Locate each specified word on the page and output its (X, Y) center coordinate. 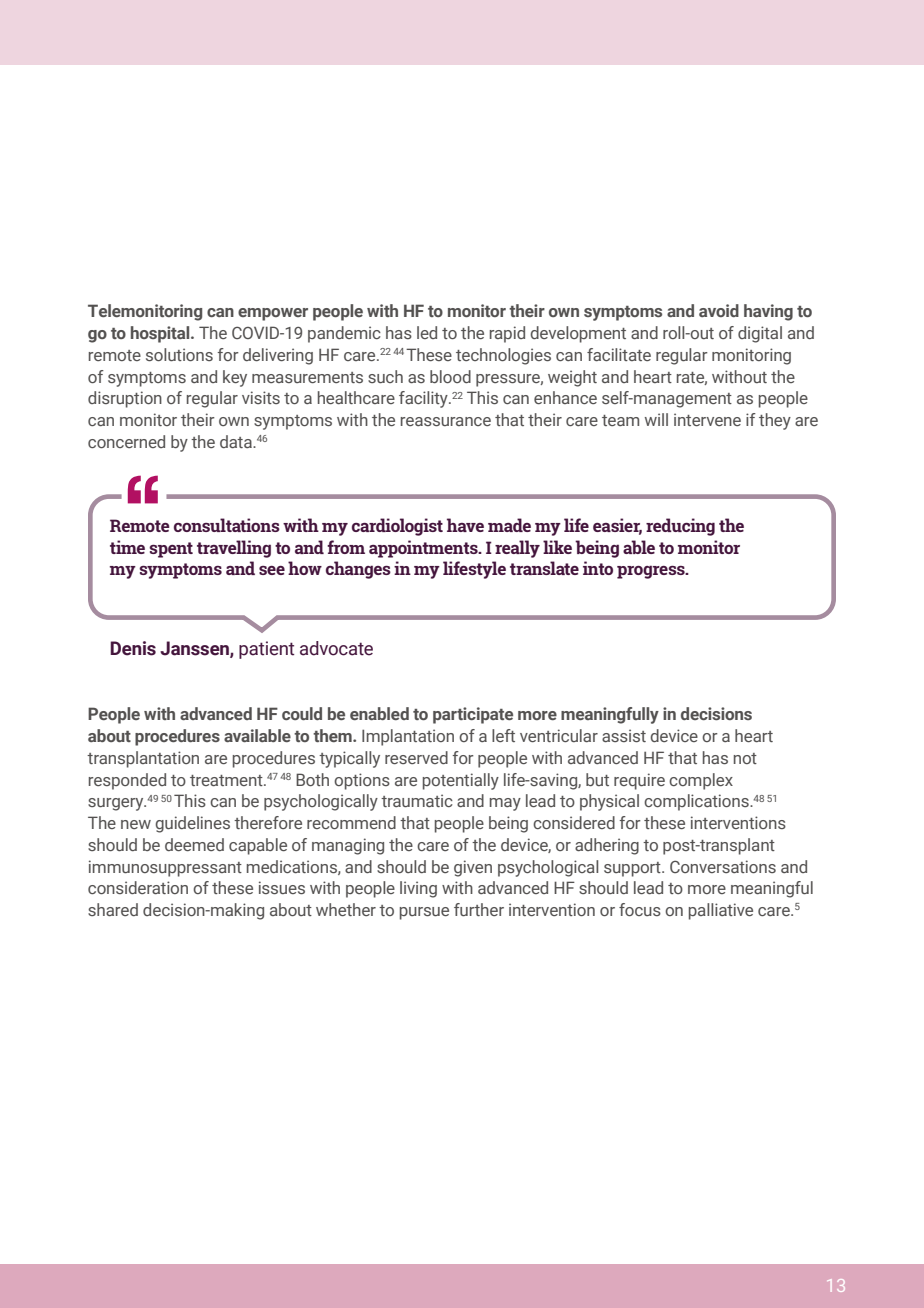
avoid (719, 310)
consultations (227, 525)
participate (473, 715)
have (465, 525)
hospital (161, 334)
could (302, 713)
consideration (138, 887)
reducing (680, 527)
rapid (507, 334)
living (418, 889)
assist (624, 735)
